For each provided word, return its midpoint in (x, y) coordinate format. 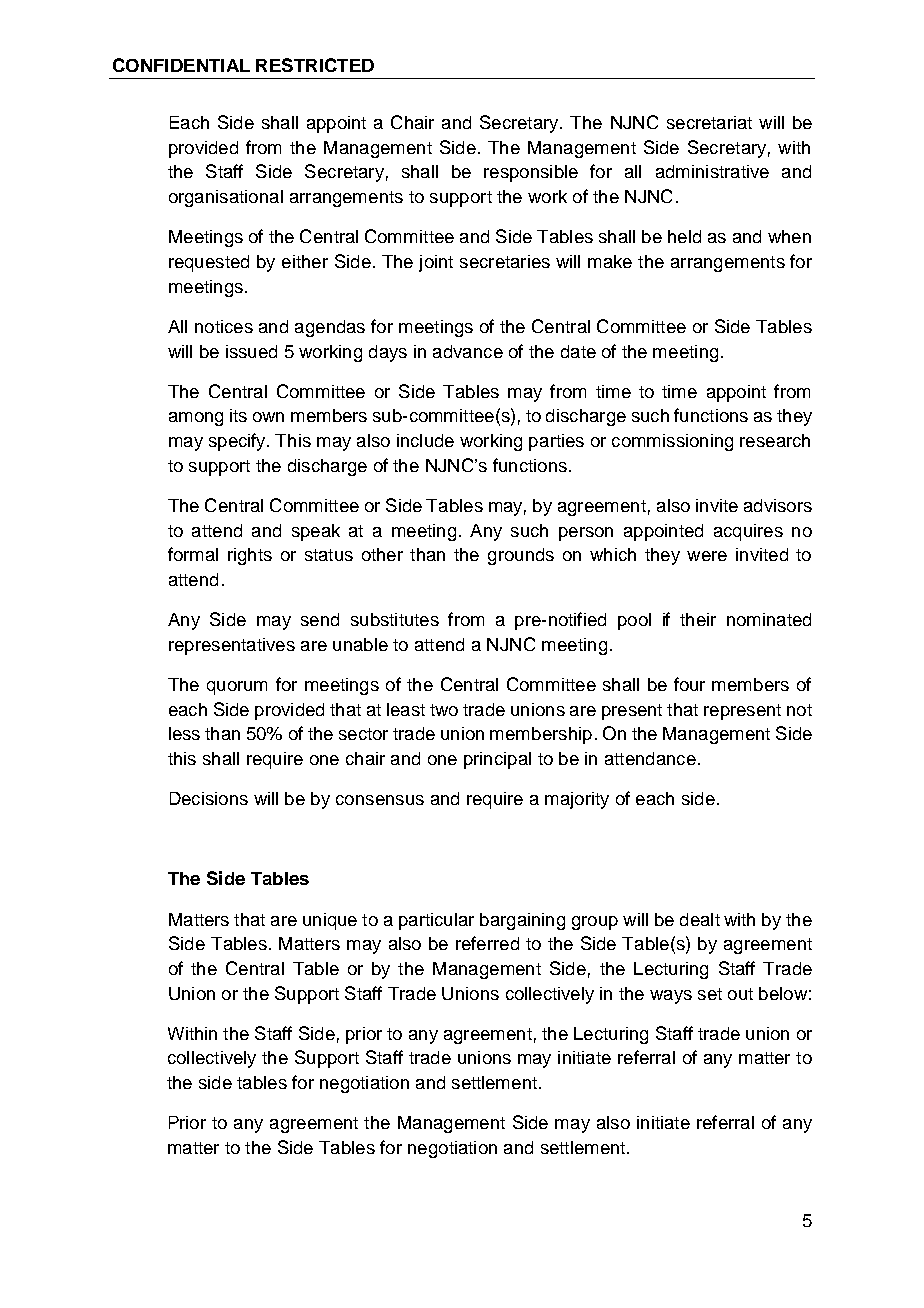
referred (487, 943)
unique (330, 921)
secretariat (709, 122)
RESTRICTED (315, 65)
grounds (521, 556)
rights (250, 556)
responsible (531, 173)
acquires (748, 532)
